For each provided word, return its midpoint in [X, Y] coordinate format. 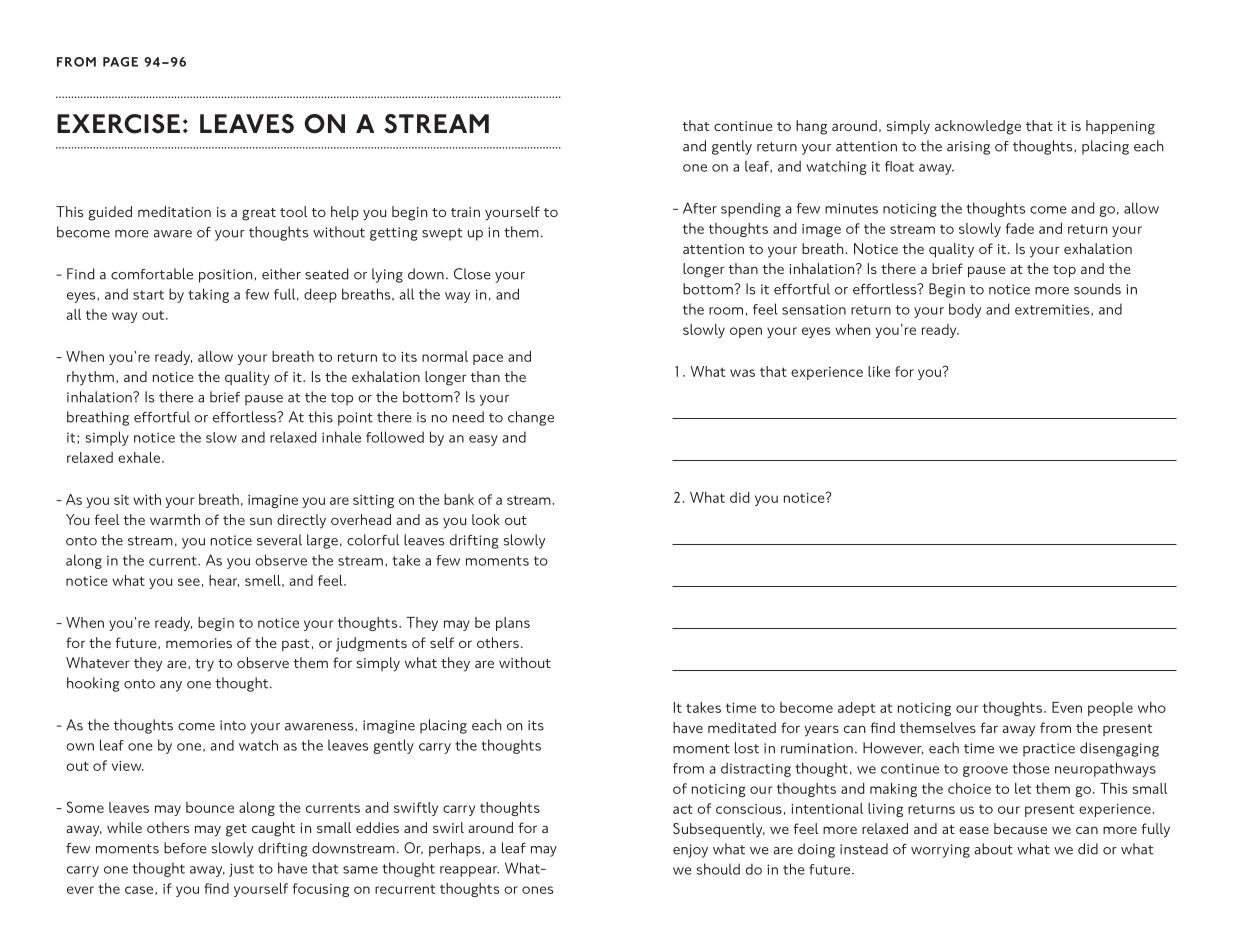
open [746, 332]
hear [224, 581]
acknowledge [978, 127]
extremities [1053, 310]
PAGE [120, 62]
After [700, 208]
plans [513, 624]
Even [1067, 707]
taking [208, 295]
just [241, 870]
